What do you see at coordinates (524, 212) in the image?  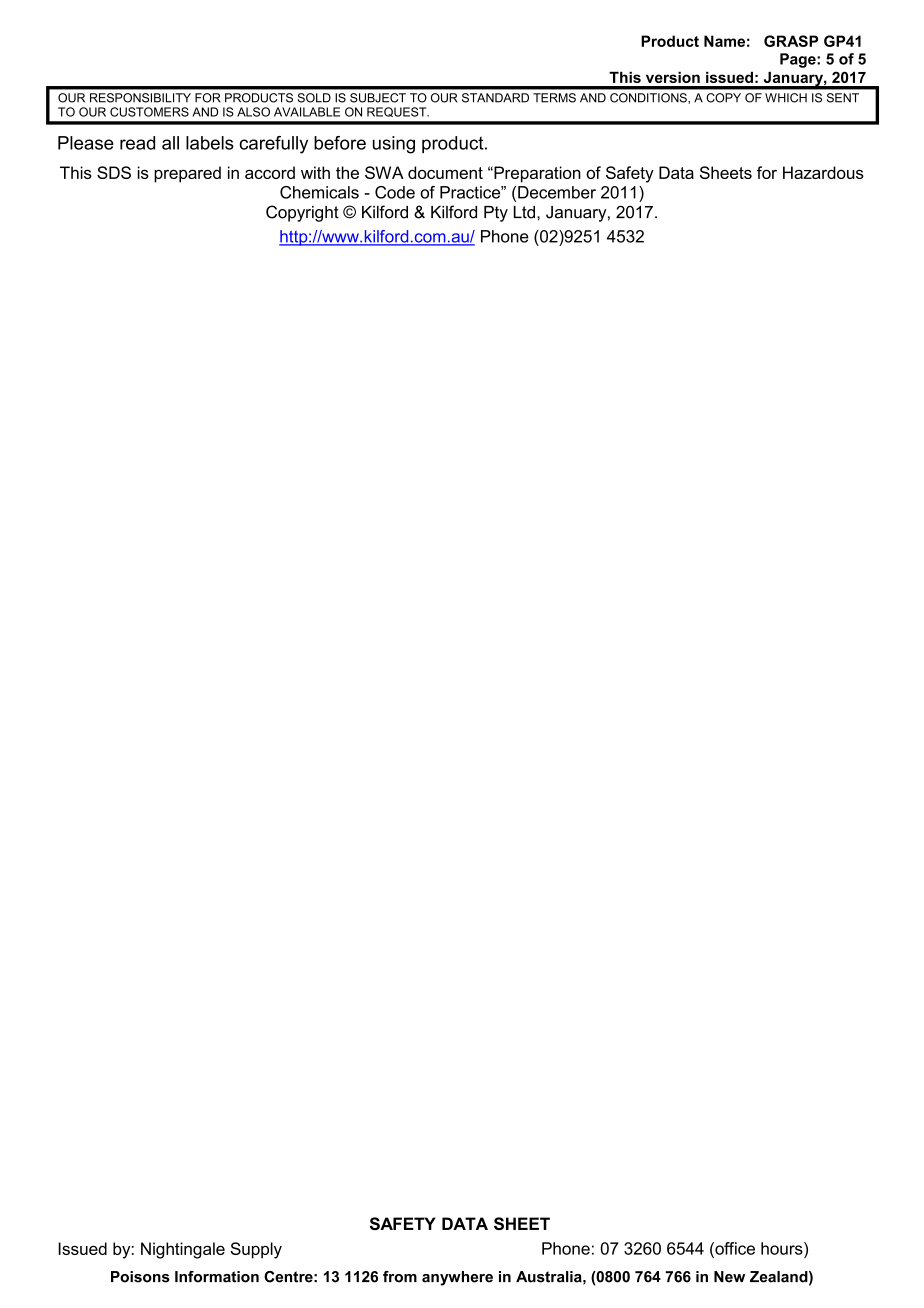 I see `Ltd` at bounding box center [524, 212].
